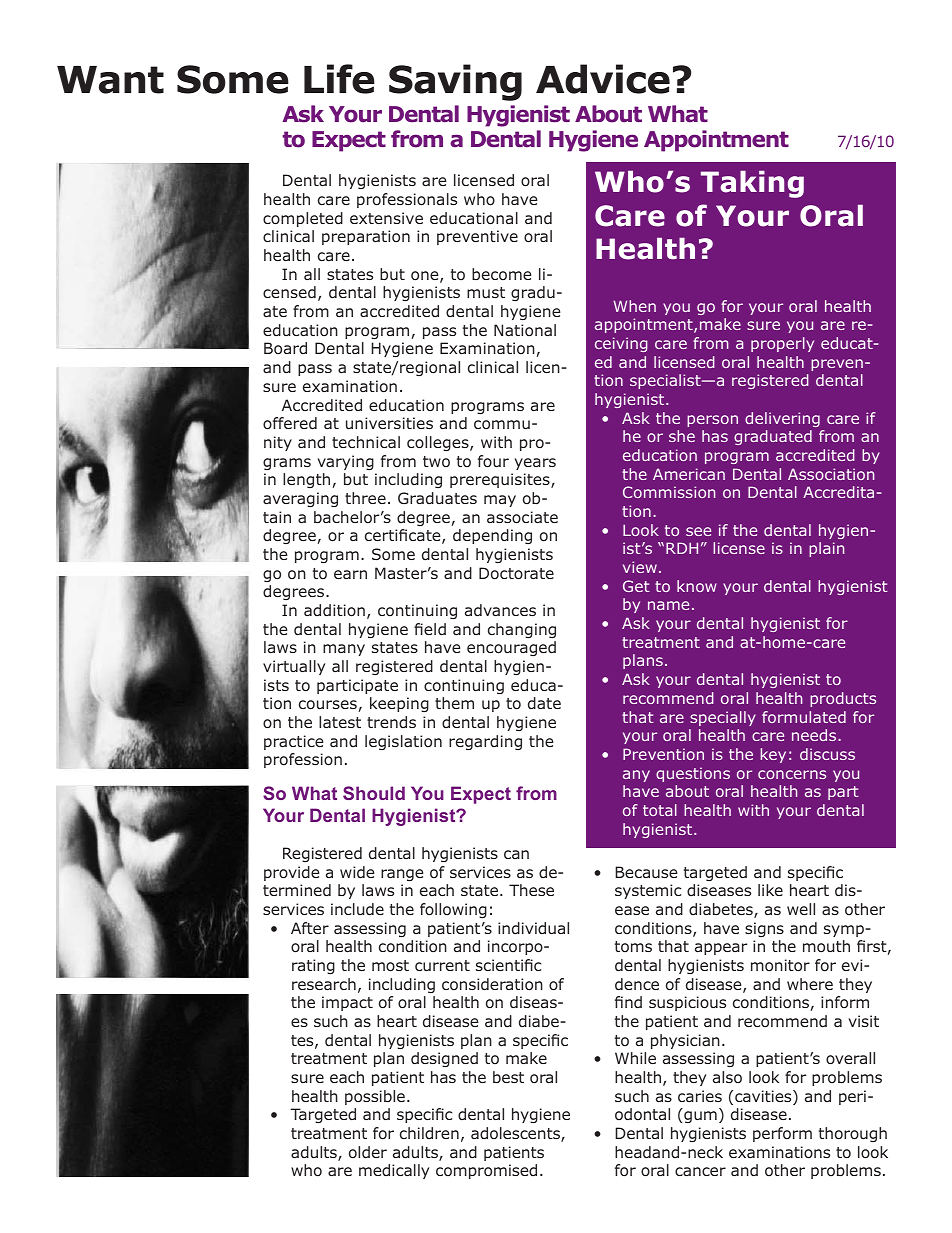 The width and height of the document is (952, 1233). Describe the element at coordinates (110, 80) in the document. I see `Want` at that location.
